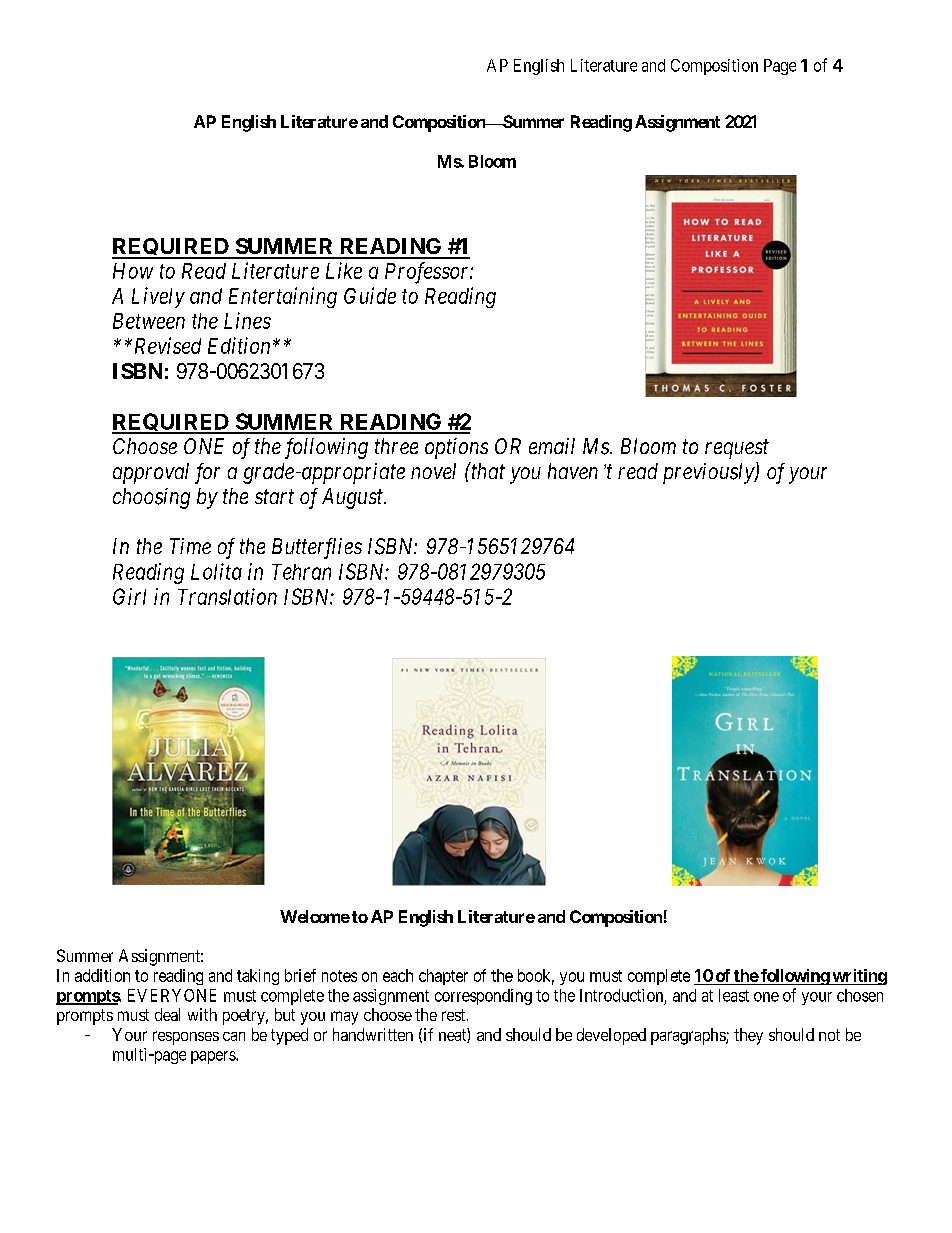 This document has height=1233, width=952. What do you see at coordinates (737, 449) in the document?
I see `request` at bounding box center [737, 449].
